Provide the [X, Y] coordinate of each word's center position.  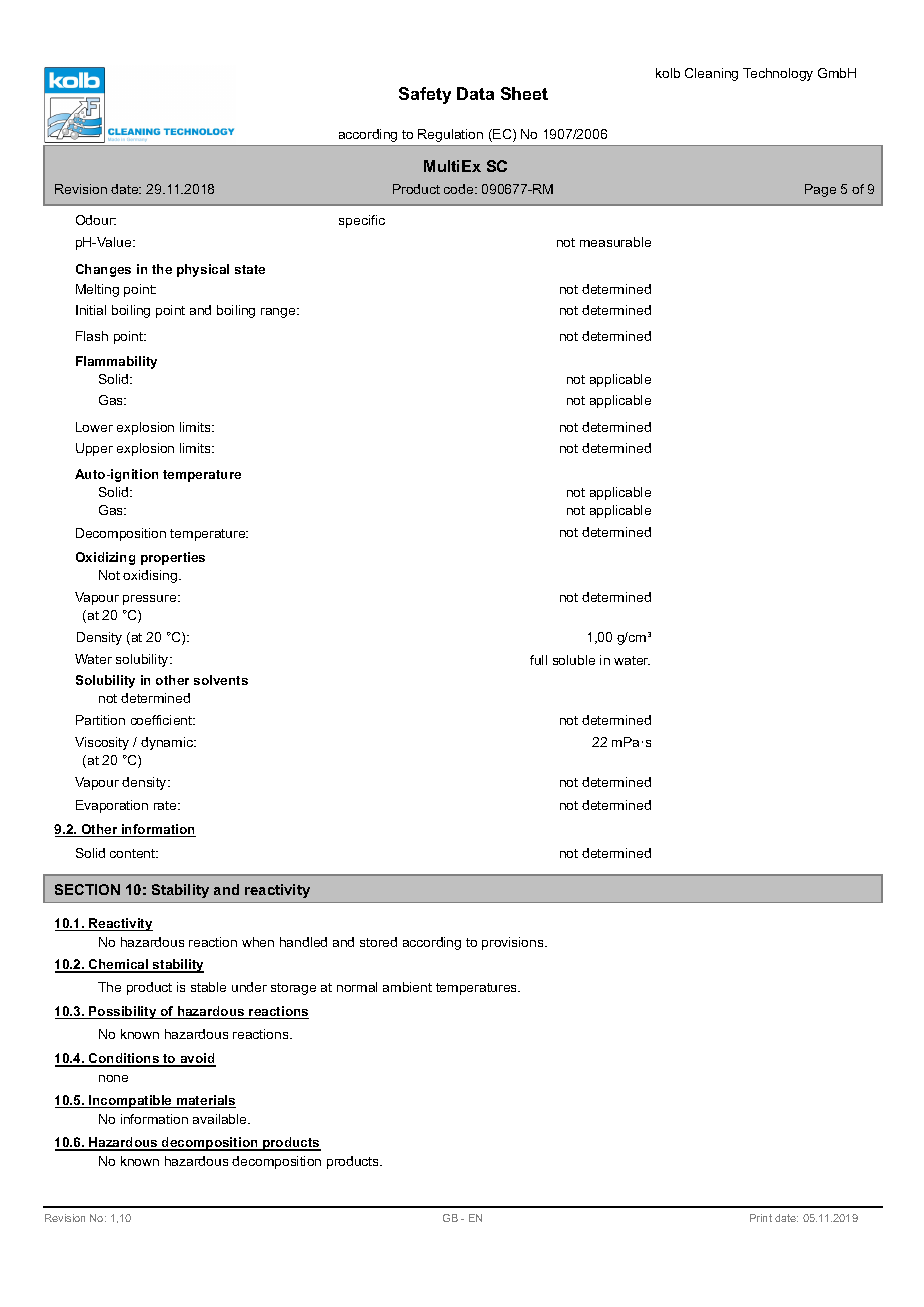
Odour [96, 220]
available [221, 1119]
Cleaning [711, 74]
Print [761, 1218]
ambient [407, 987]
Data [475, 93]
